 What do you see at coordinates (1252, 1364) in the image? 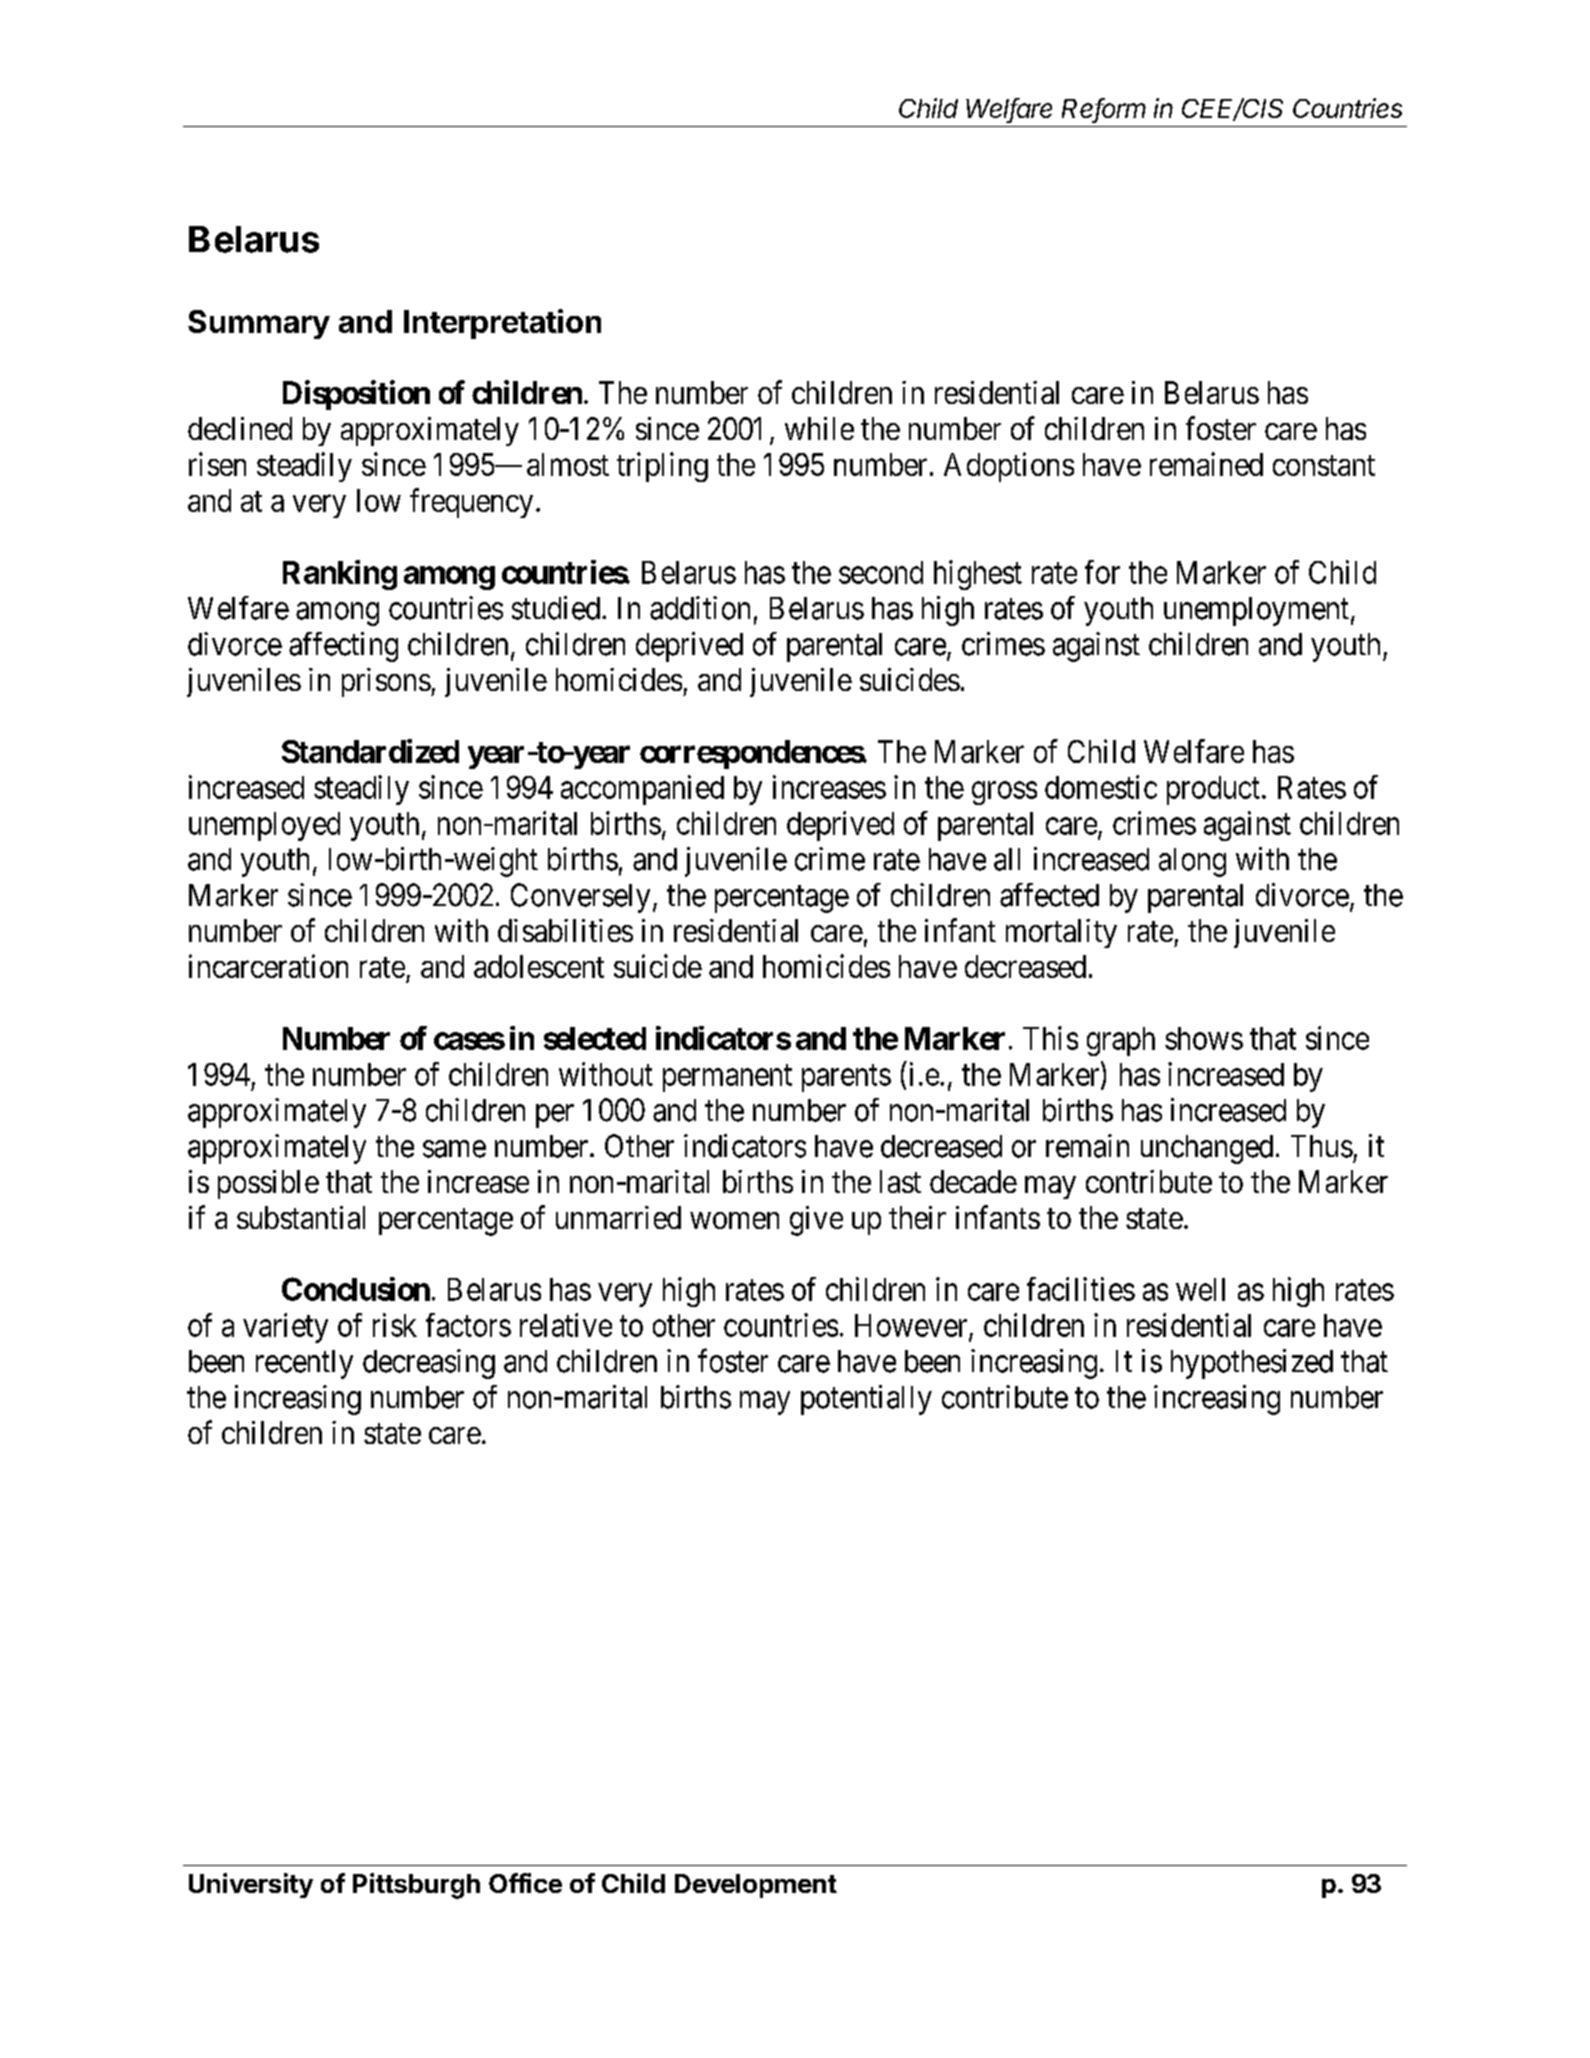
I see `hypothesized` at bounding box center [1252, 1364].
